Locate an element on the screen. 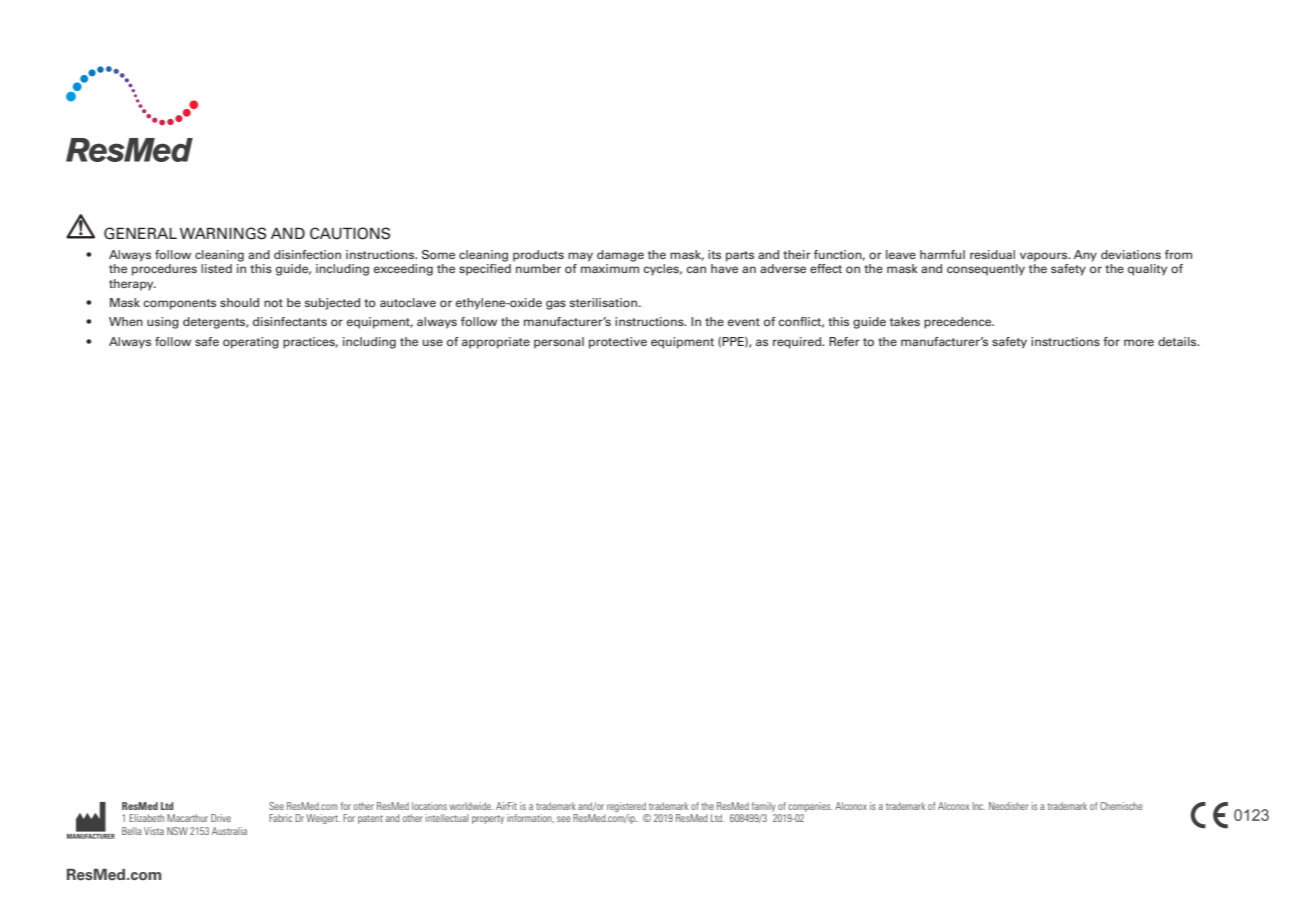 This screenshot has width=1308, height=924. more is located at coordinates (1139, 342).
